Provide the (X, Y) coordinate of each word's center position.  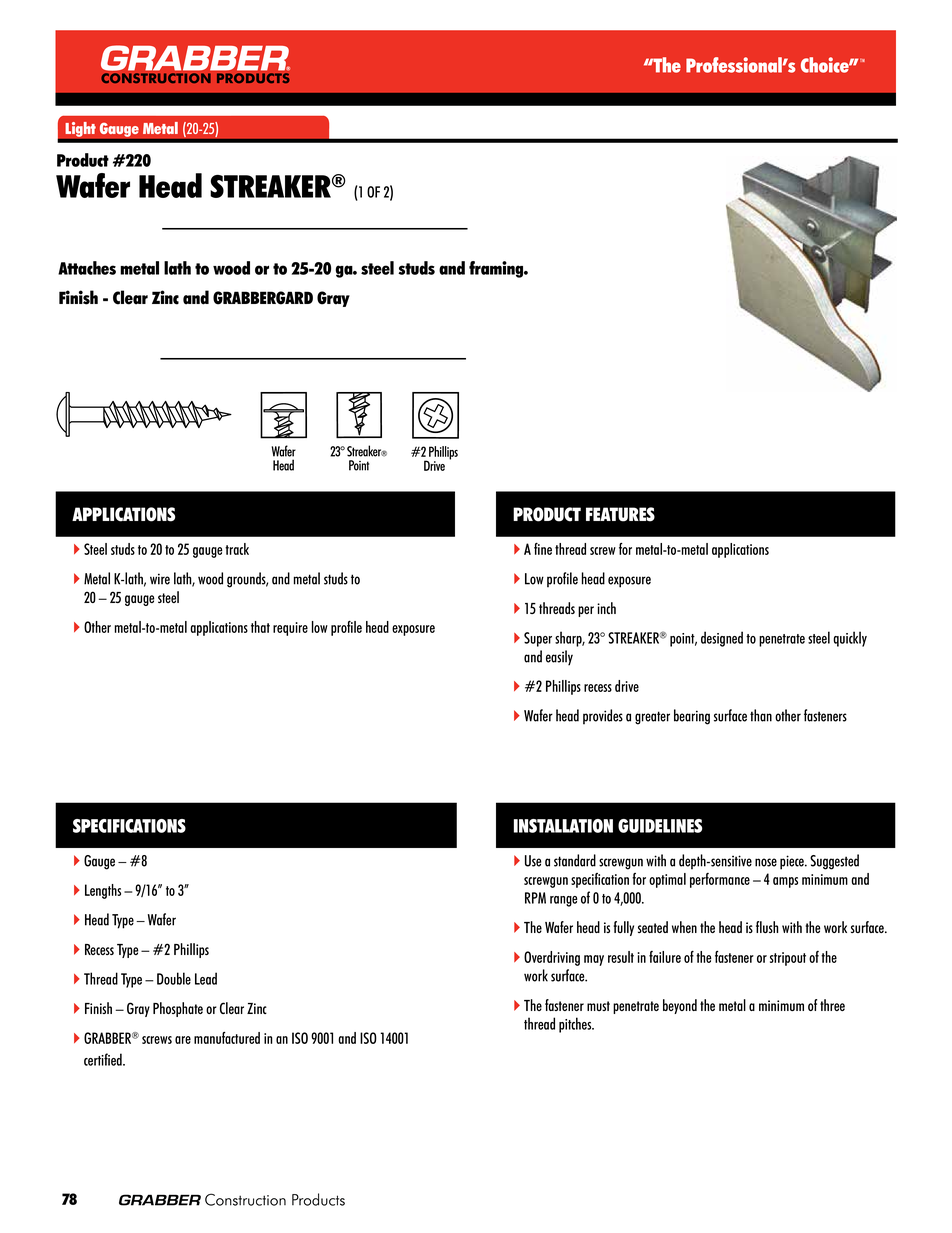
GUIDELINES (660, 826)
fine (543, 549)
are (183, 1040)
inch (606, 608)
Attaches (87, 268)
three (832, 1005)
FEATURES (620, 514)
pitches (576, 1025)
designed (722, 639)
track (237, 549)
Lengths (103, 891)
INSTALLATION (563, 826)
